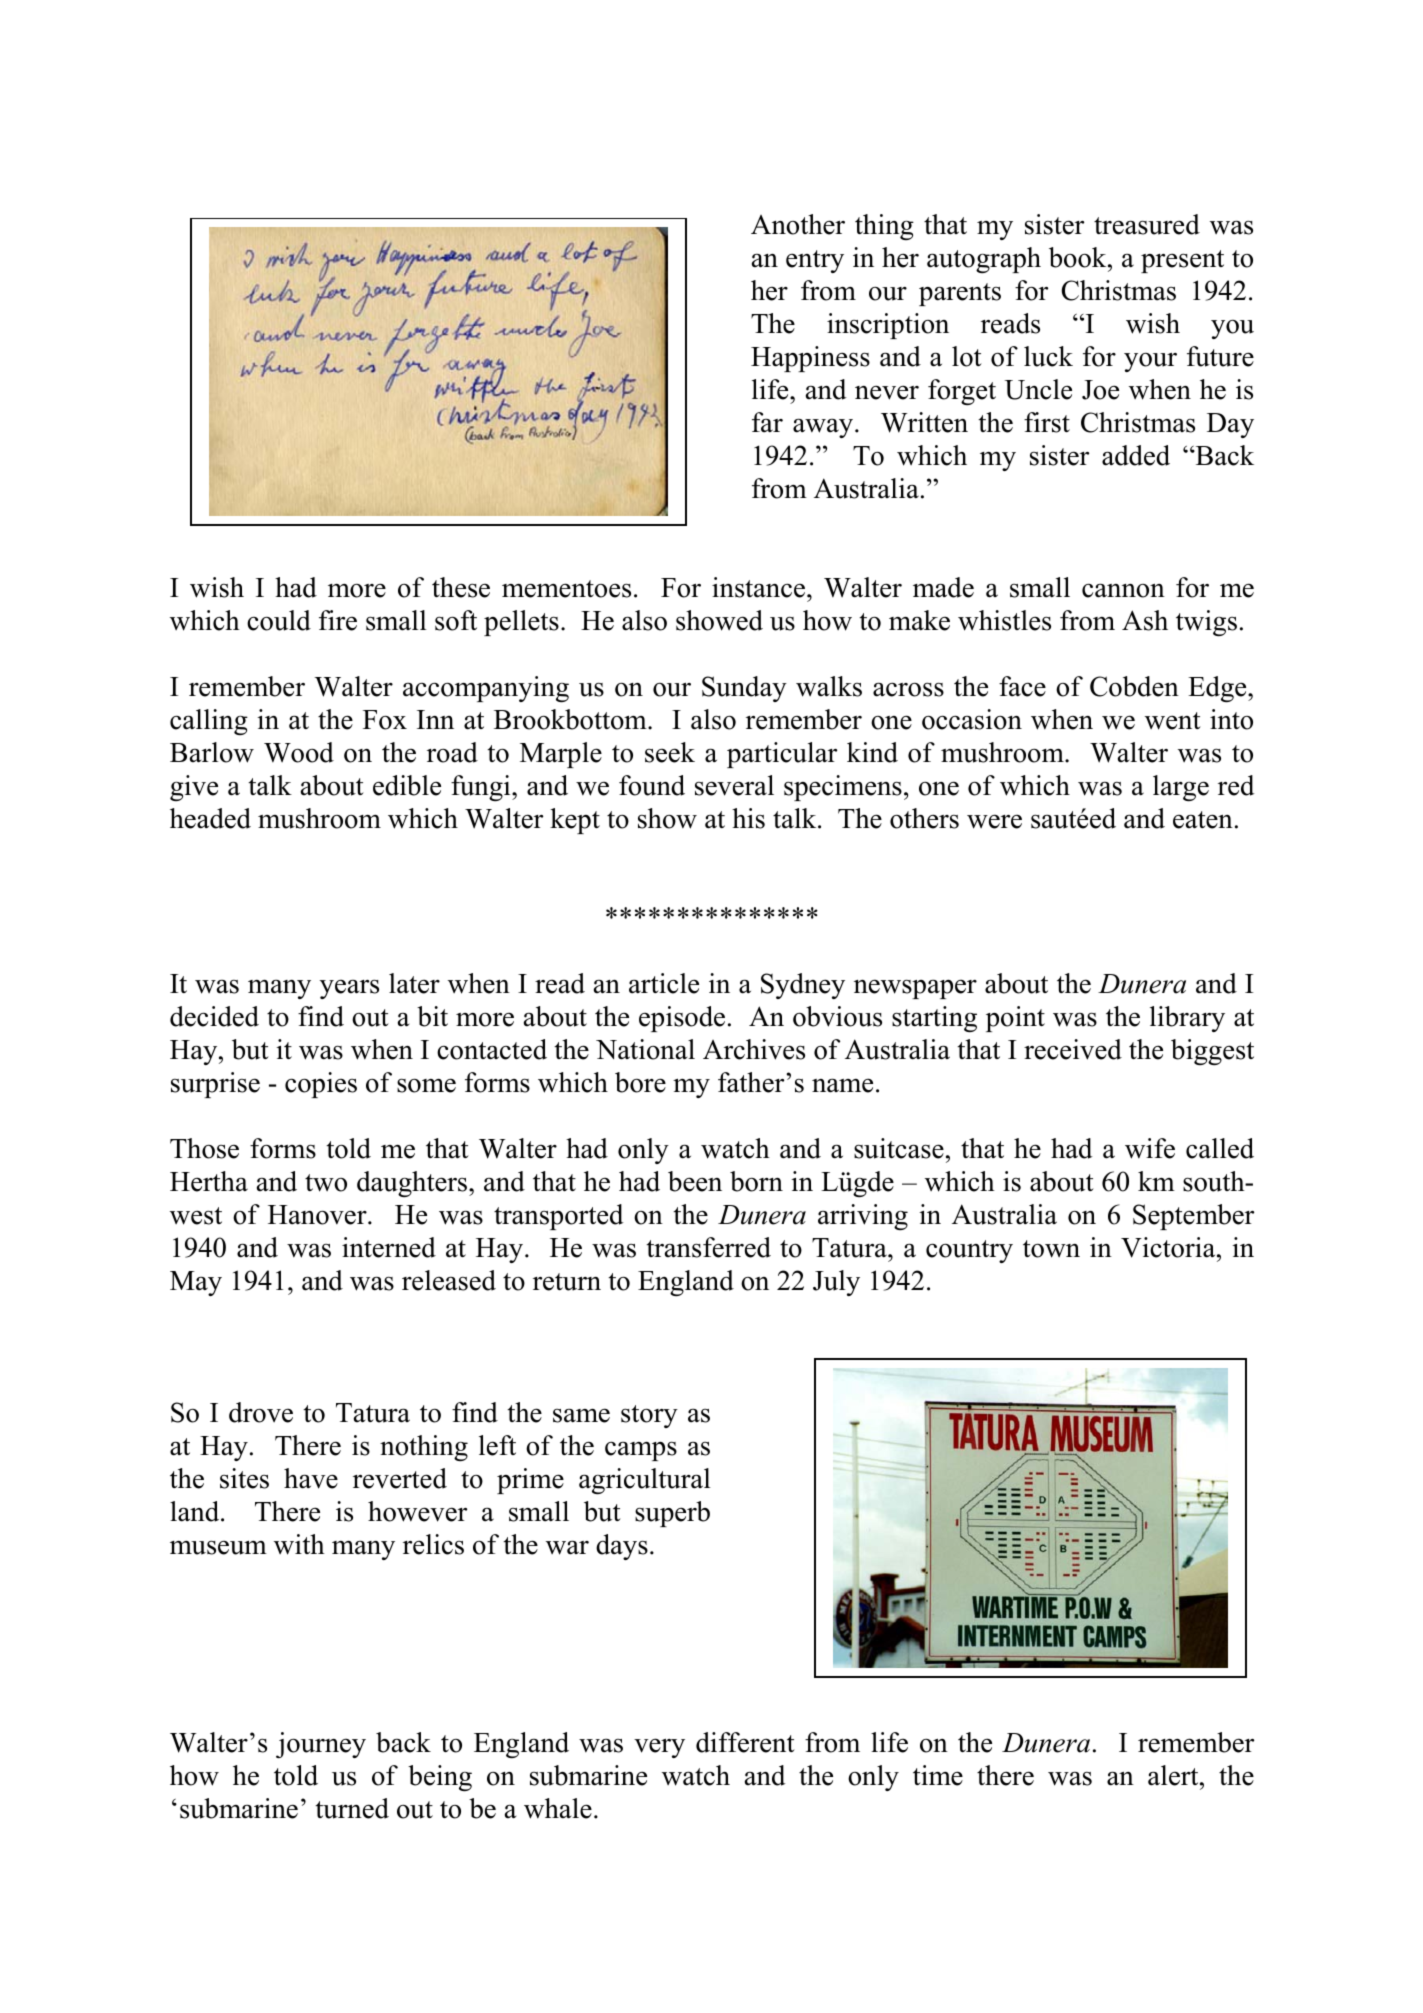  I want to click on book, so click(1079, 257).
